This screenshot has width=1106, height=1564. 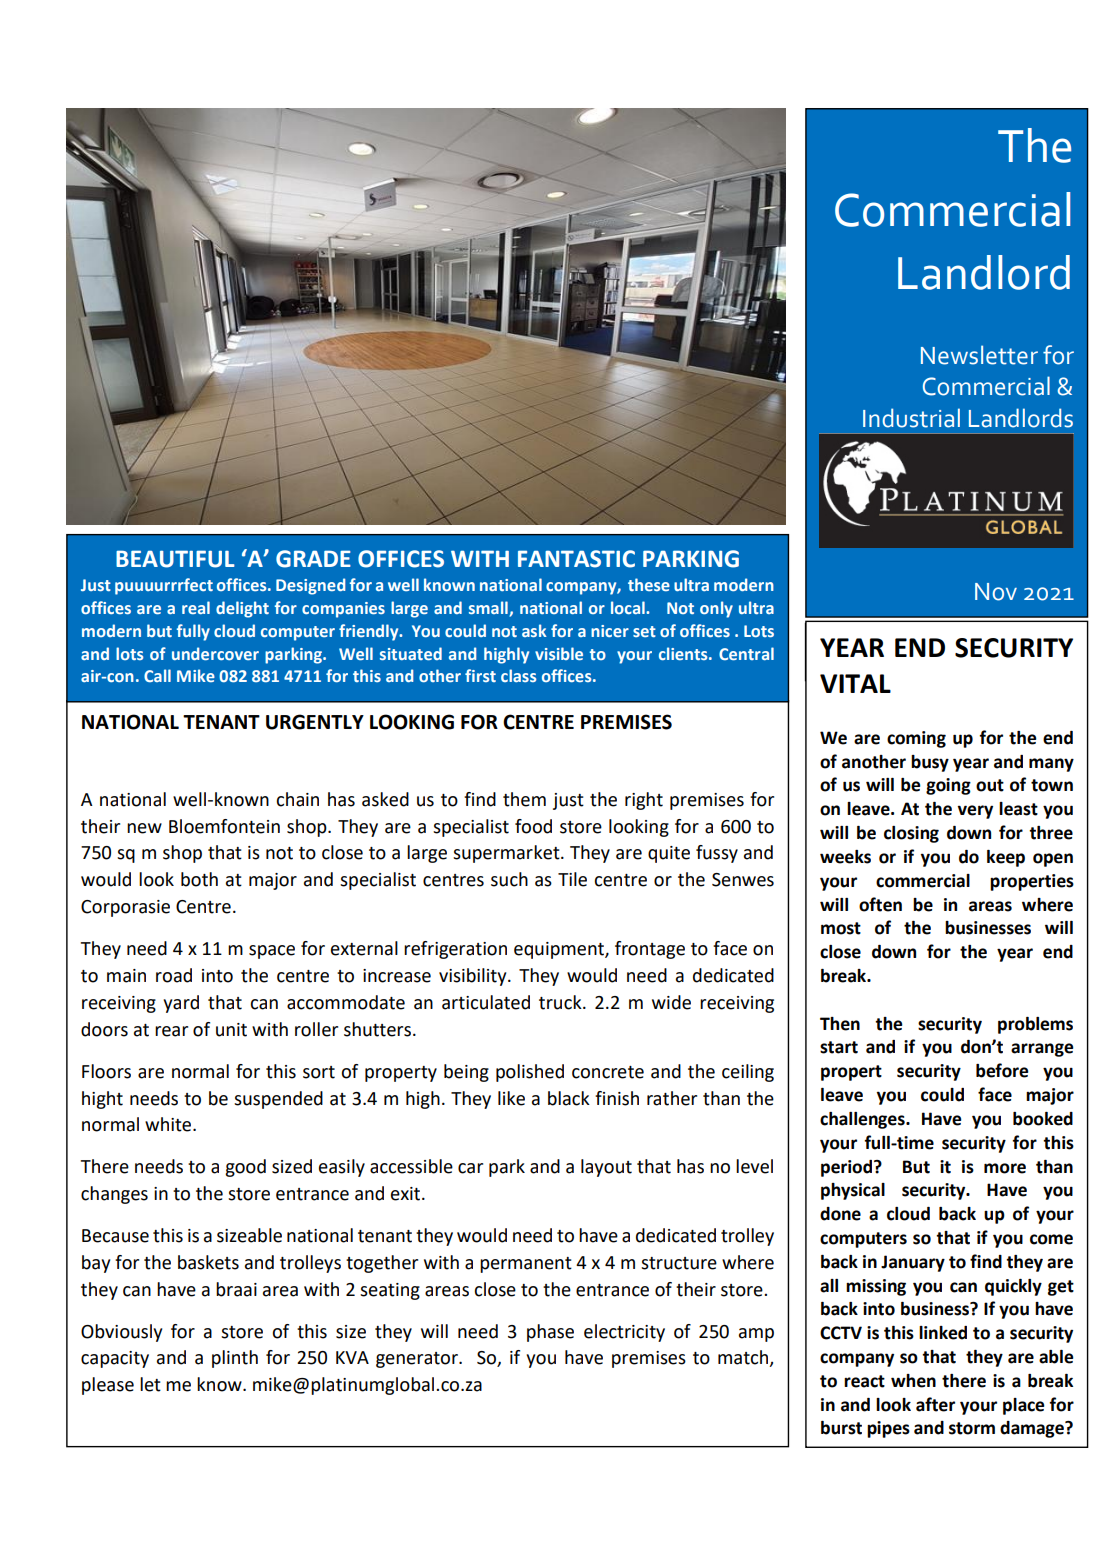 I want to click on layout, so click(x=606, y=1168).
